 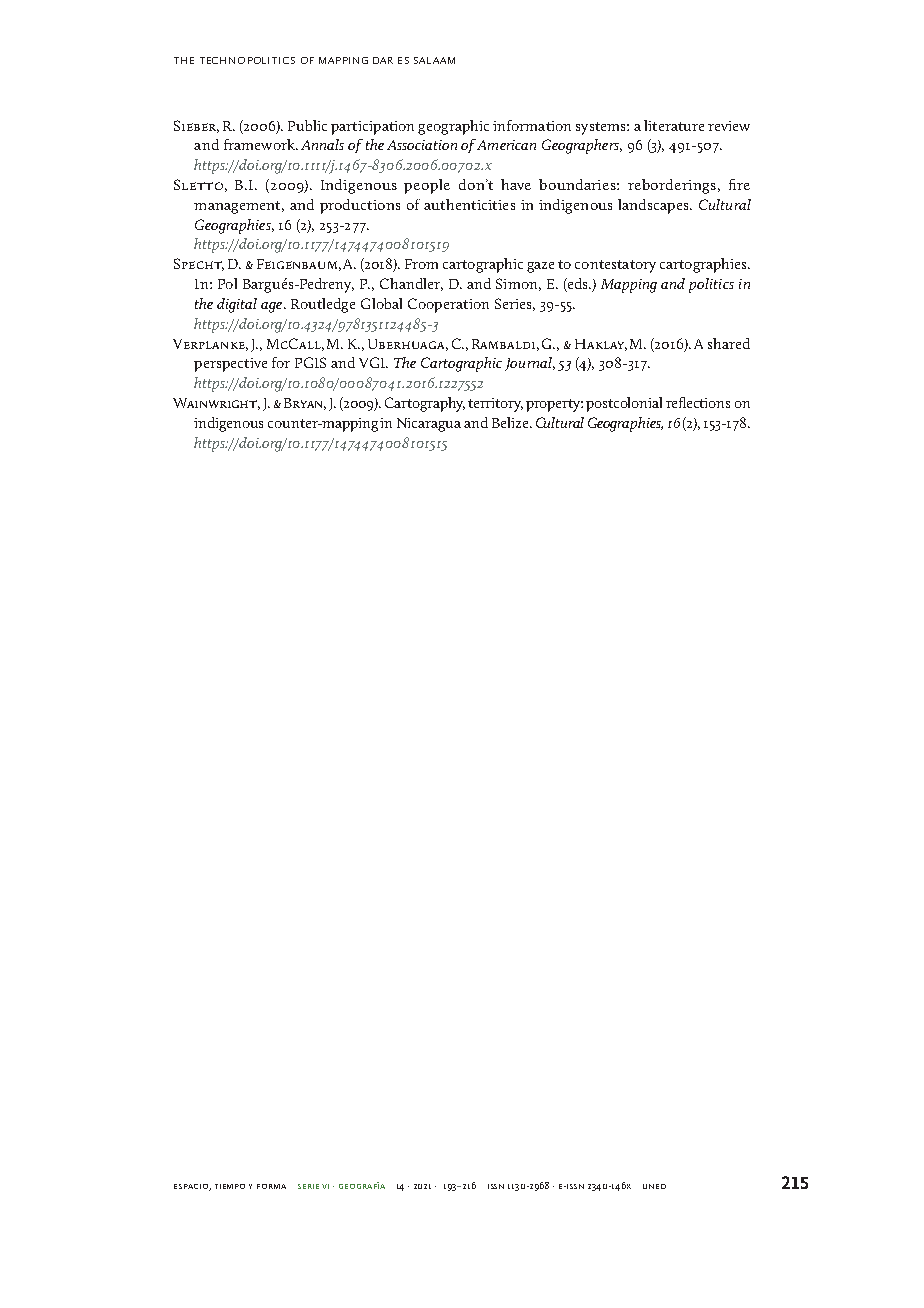 I want to click on Wainwright, so click(x=216, y=404).
